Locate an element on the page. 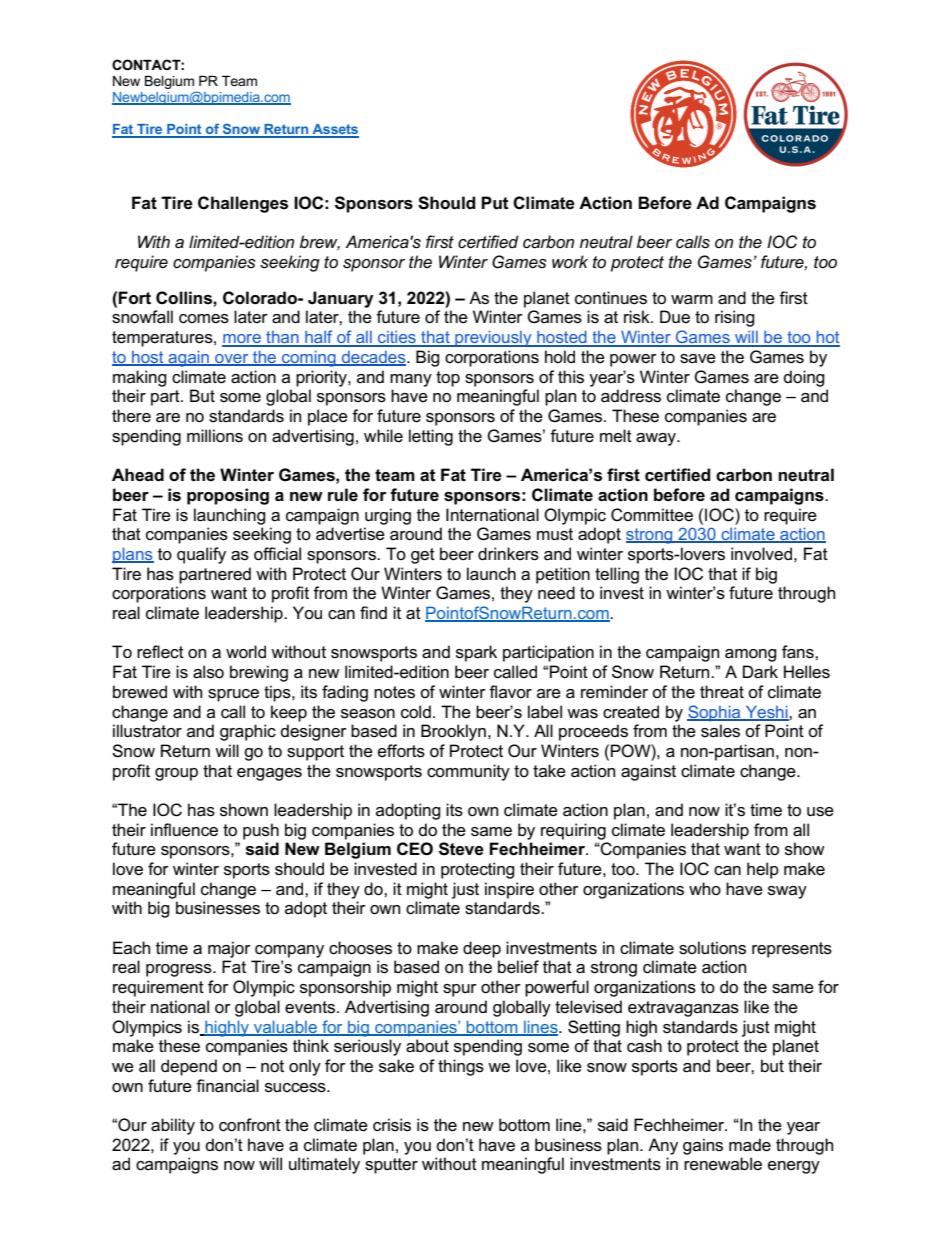 Image resolution: width=952 pixels, height=1233 pixels. Challenges is located at coordinates (243, 204).
